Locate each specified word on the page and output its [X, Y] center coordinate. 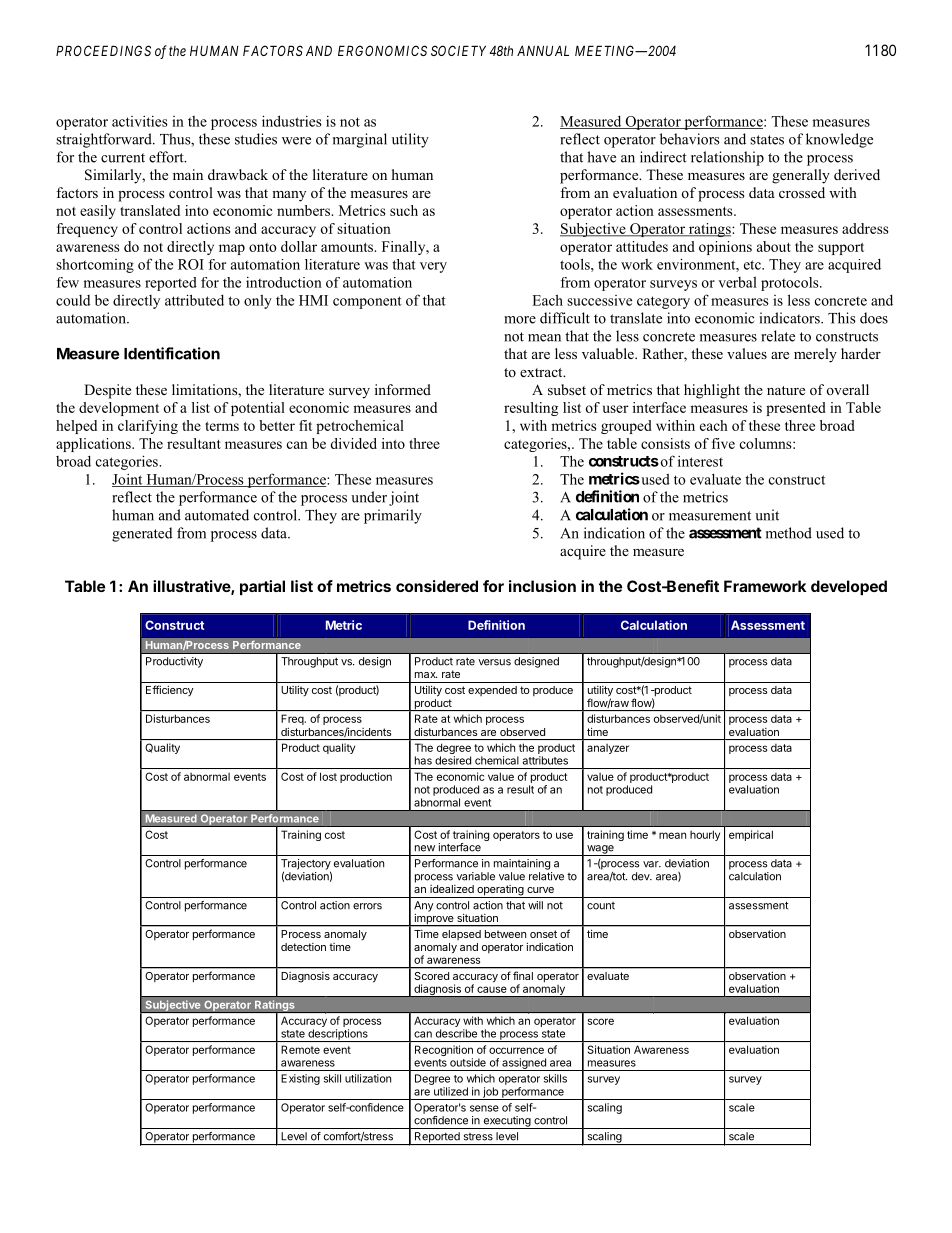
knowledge [839, 140]
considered [437, 586]
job [490, 1093]
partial [262, 587]
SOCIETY [458, 50]
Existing [300, 1079]
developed [849, 587]
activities [140, 121]
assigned [524, 1064]
